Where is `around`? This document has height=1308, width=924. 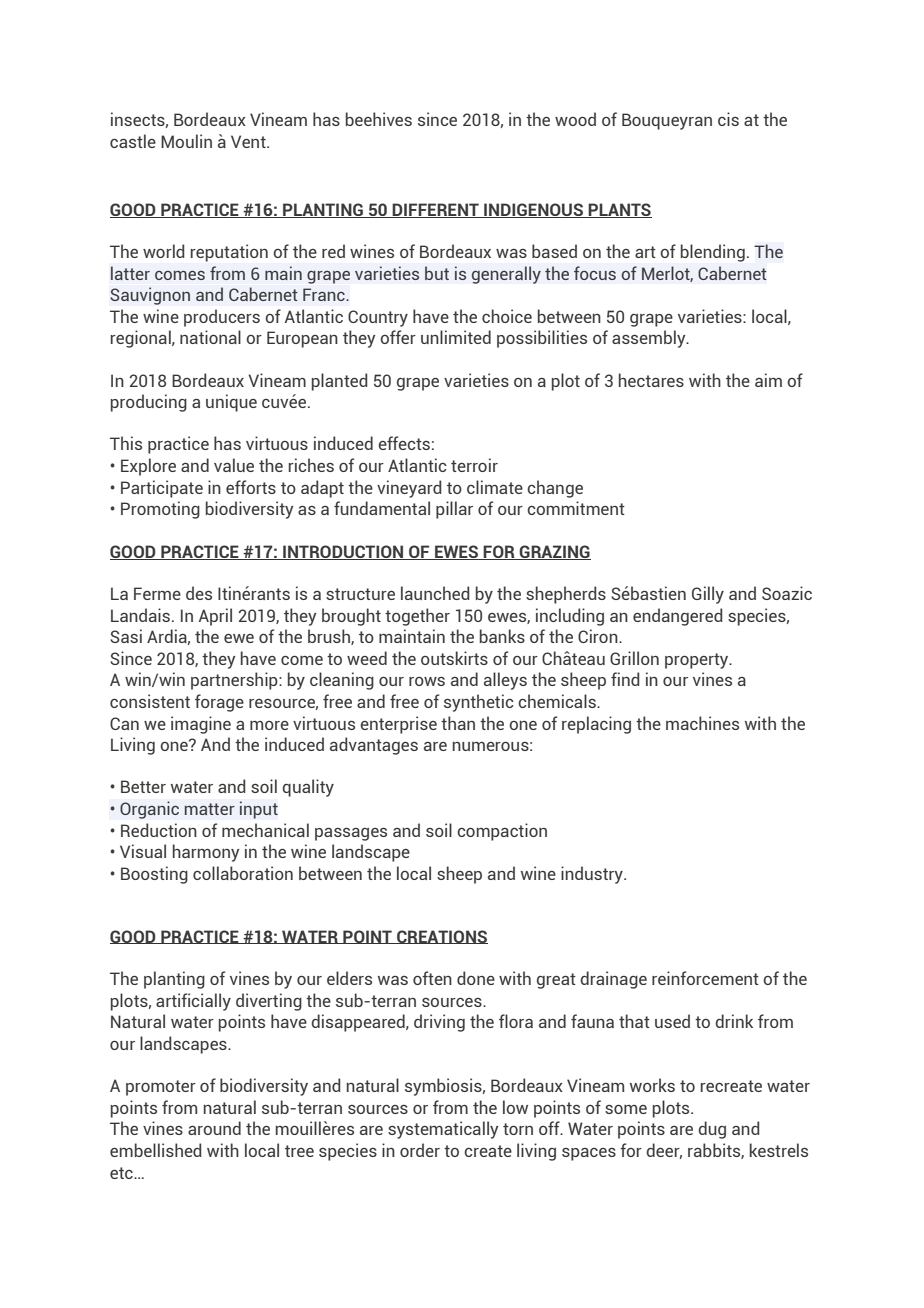 around is located at coordinates (214, 1128).
